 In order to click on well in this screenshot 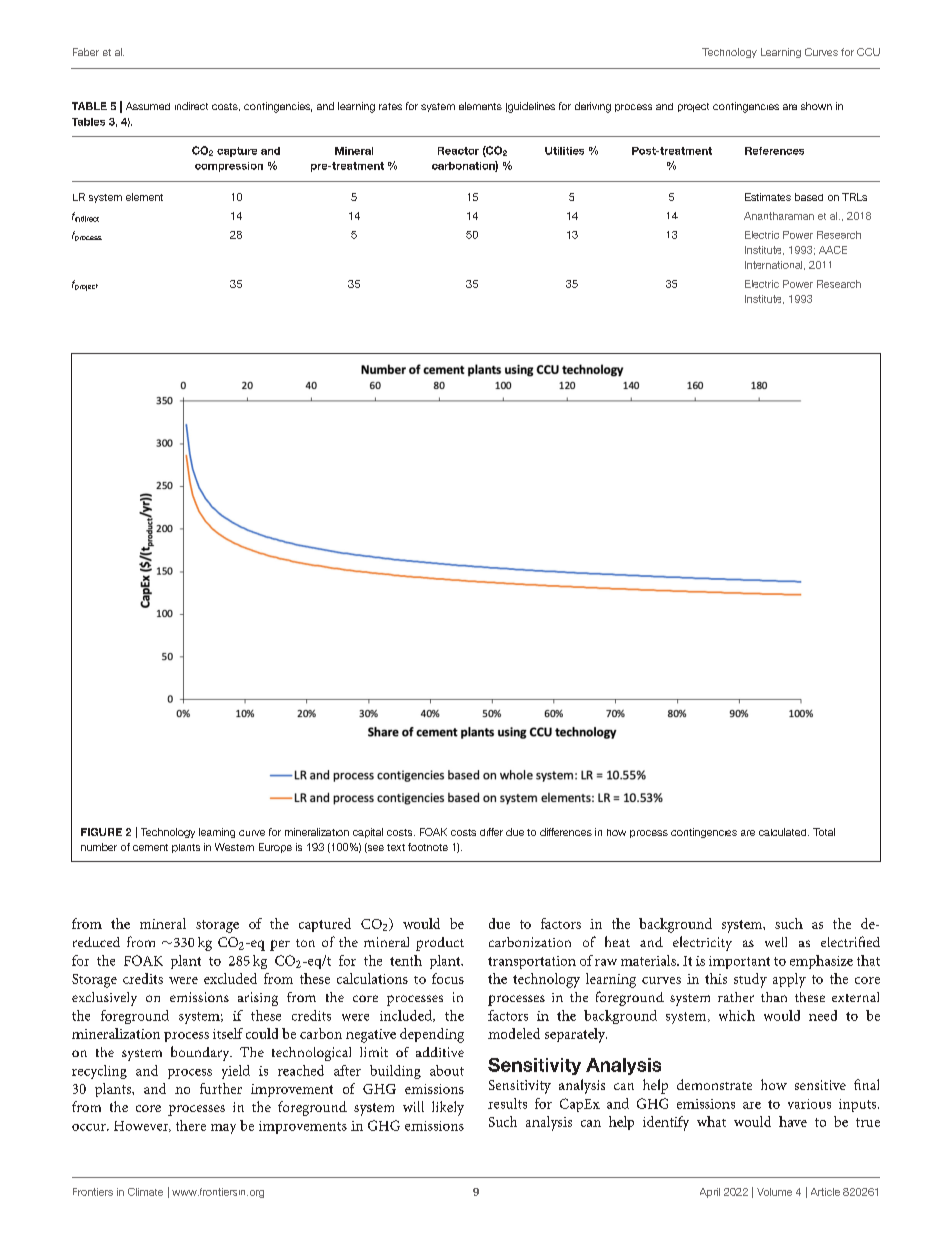, I will do `click(776, 942)`.
